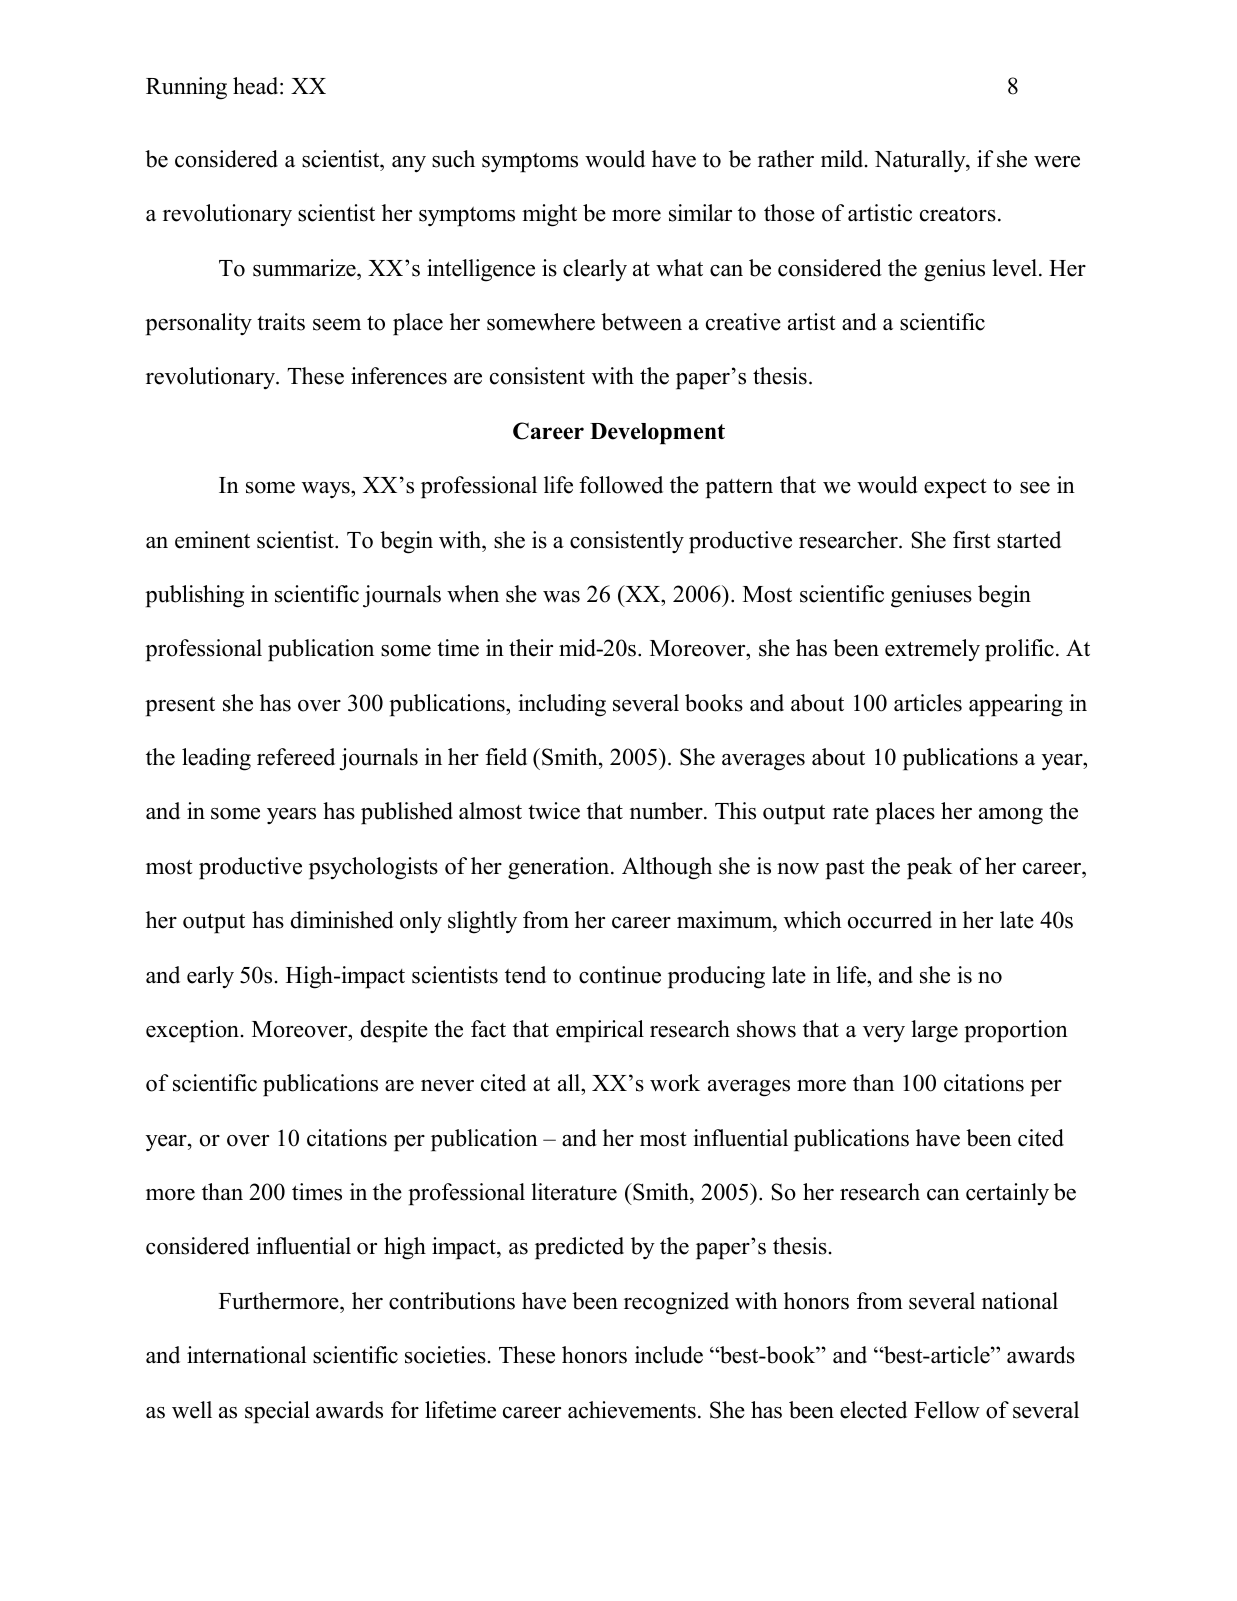  What do you see at coordinates (934, 1031) in the page?
I see `large` at bounding box center [934, 1031].
